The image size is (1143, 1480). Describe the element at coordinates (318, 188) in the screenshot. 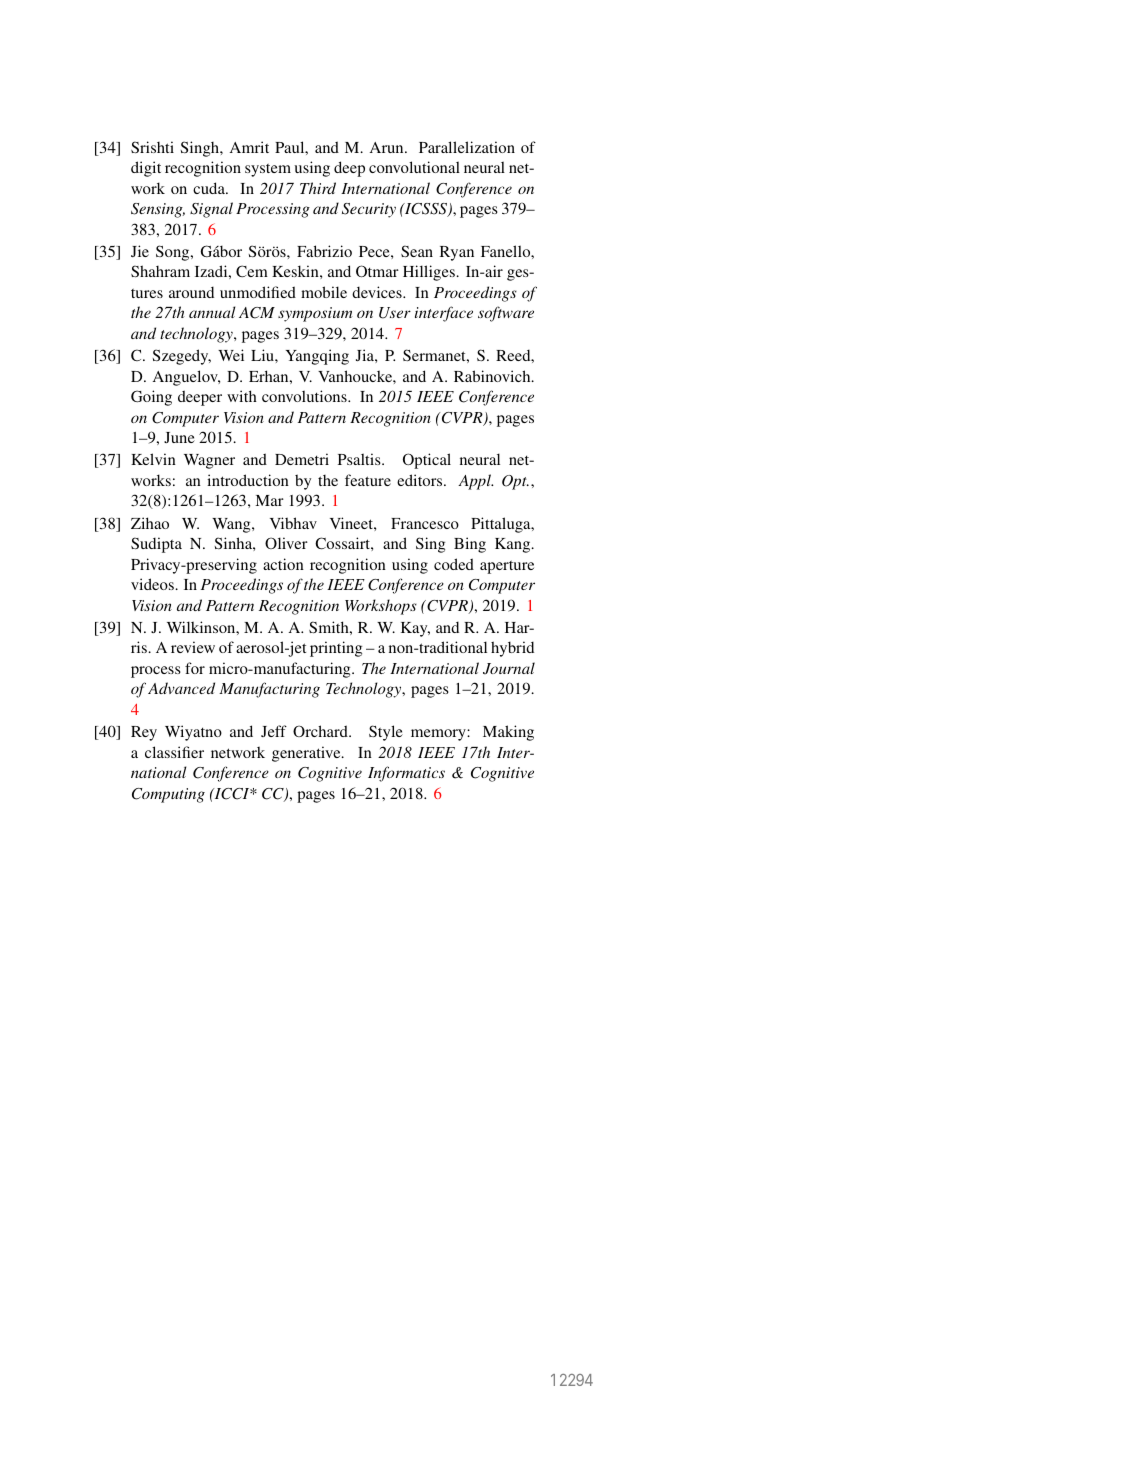

I see `Third` at that location.
